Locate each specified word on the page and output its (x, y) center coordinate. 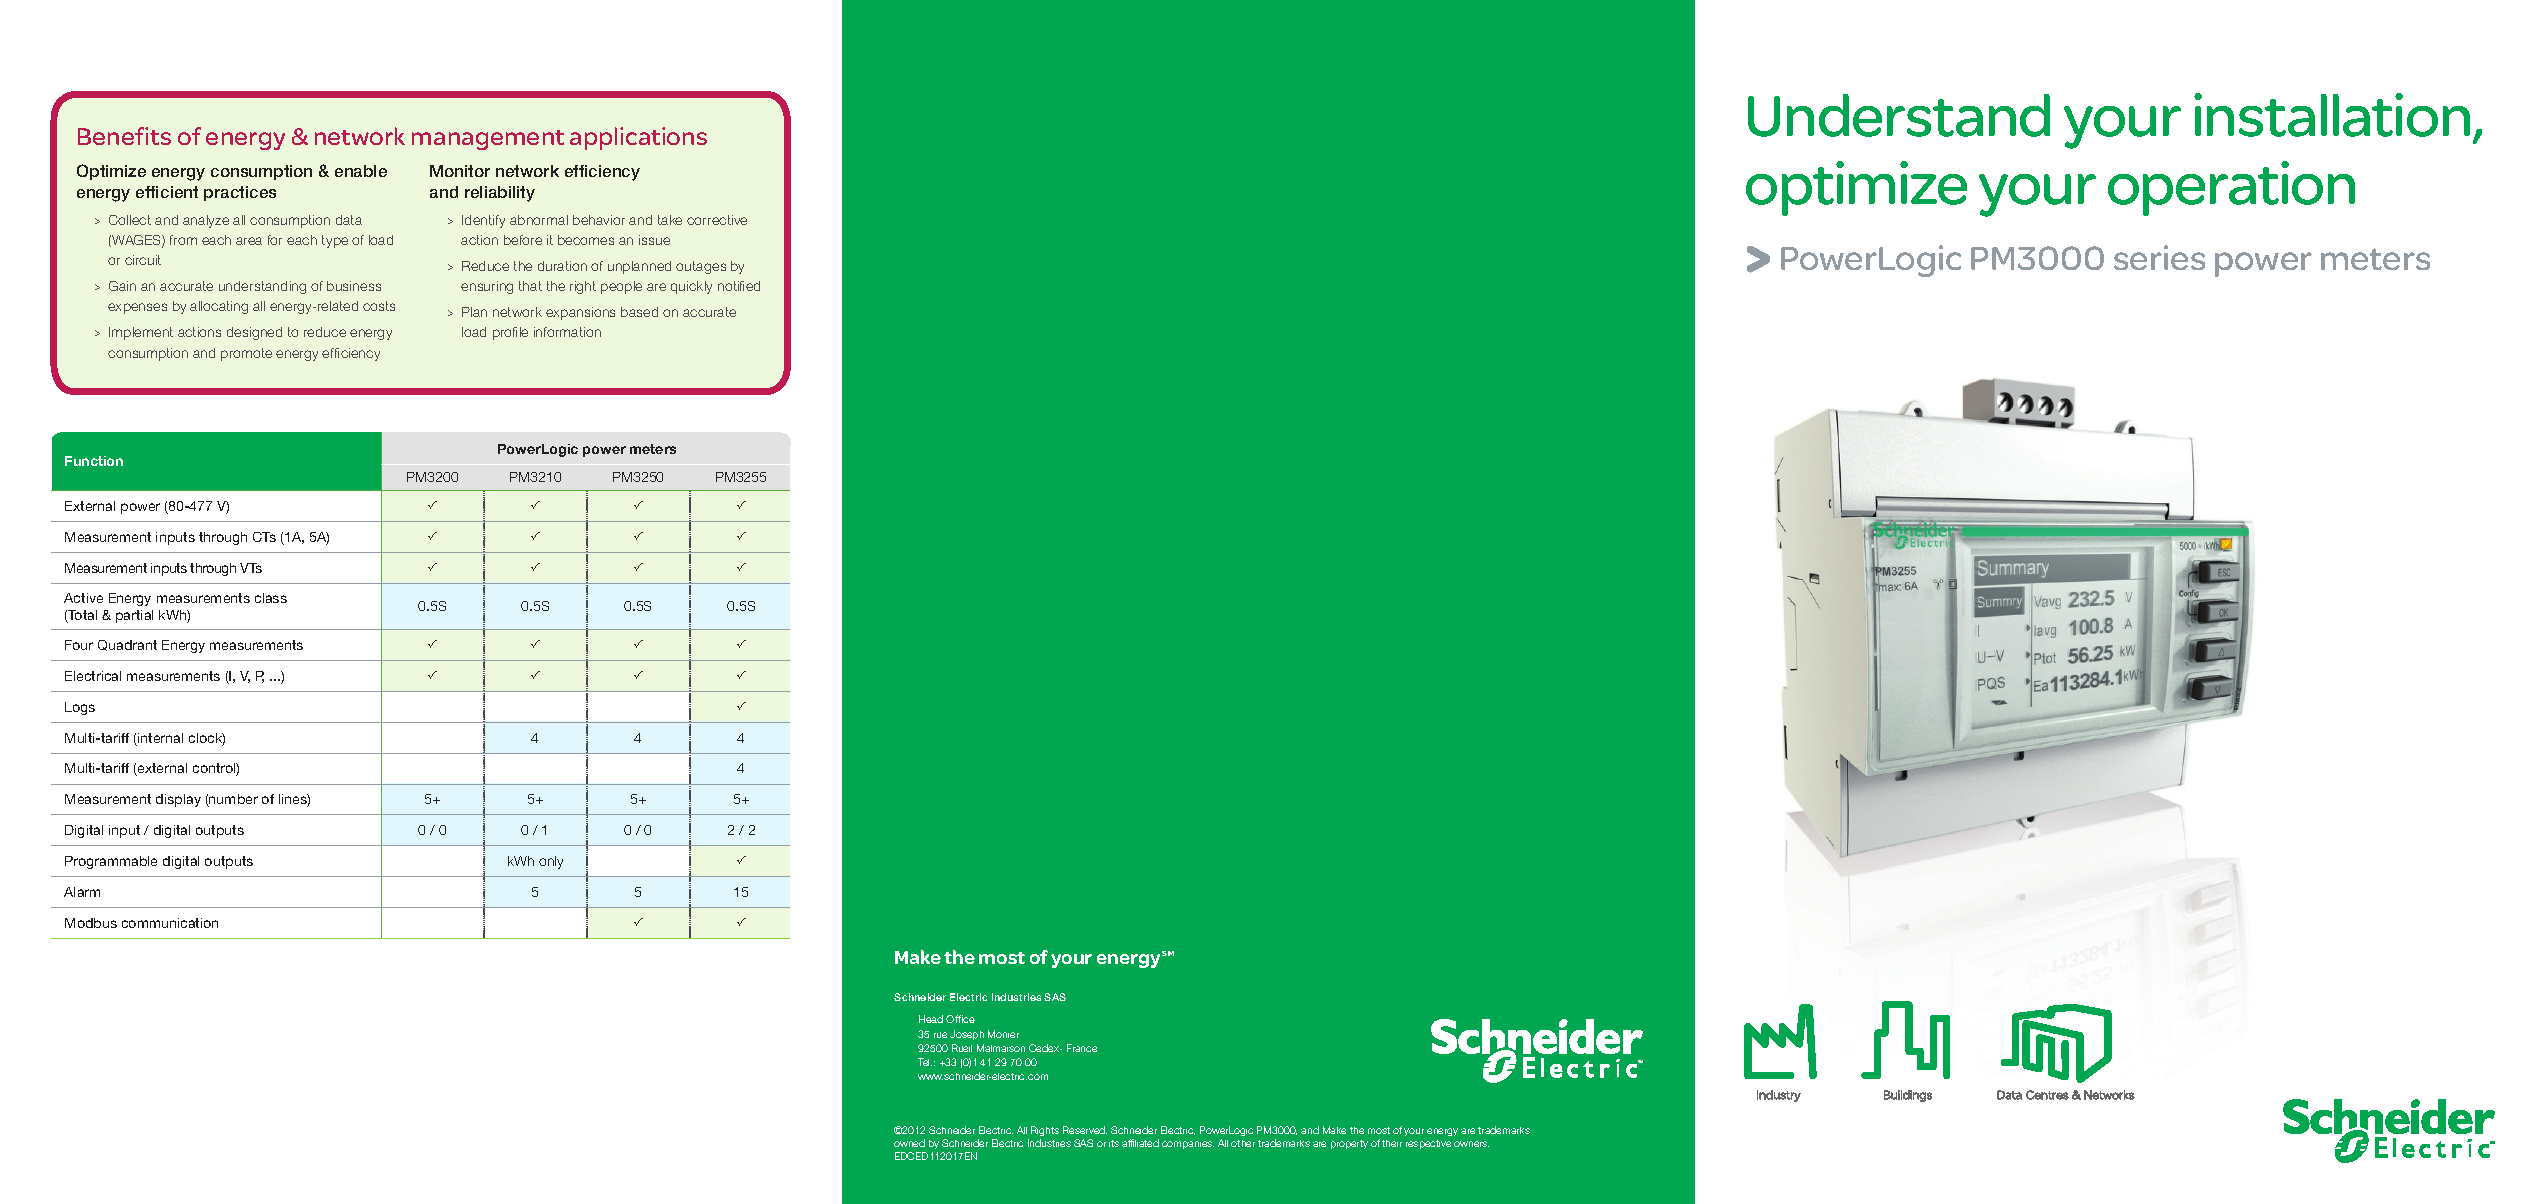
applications (638, 138)
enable (361, 171)
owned (909, 1143)
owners (1471, 1144)
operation (2231, 188)
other (1243, 1143)
